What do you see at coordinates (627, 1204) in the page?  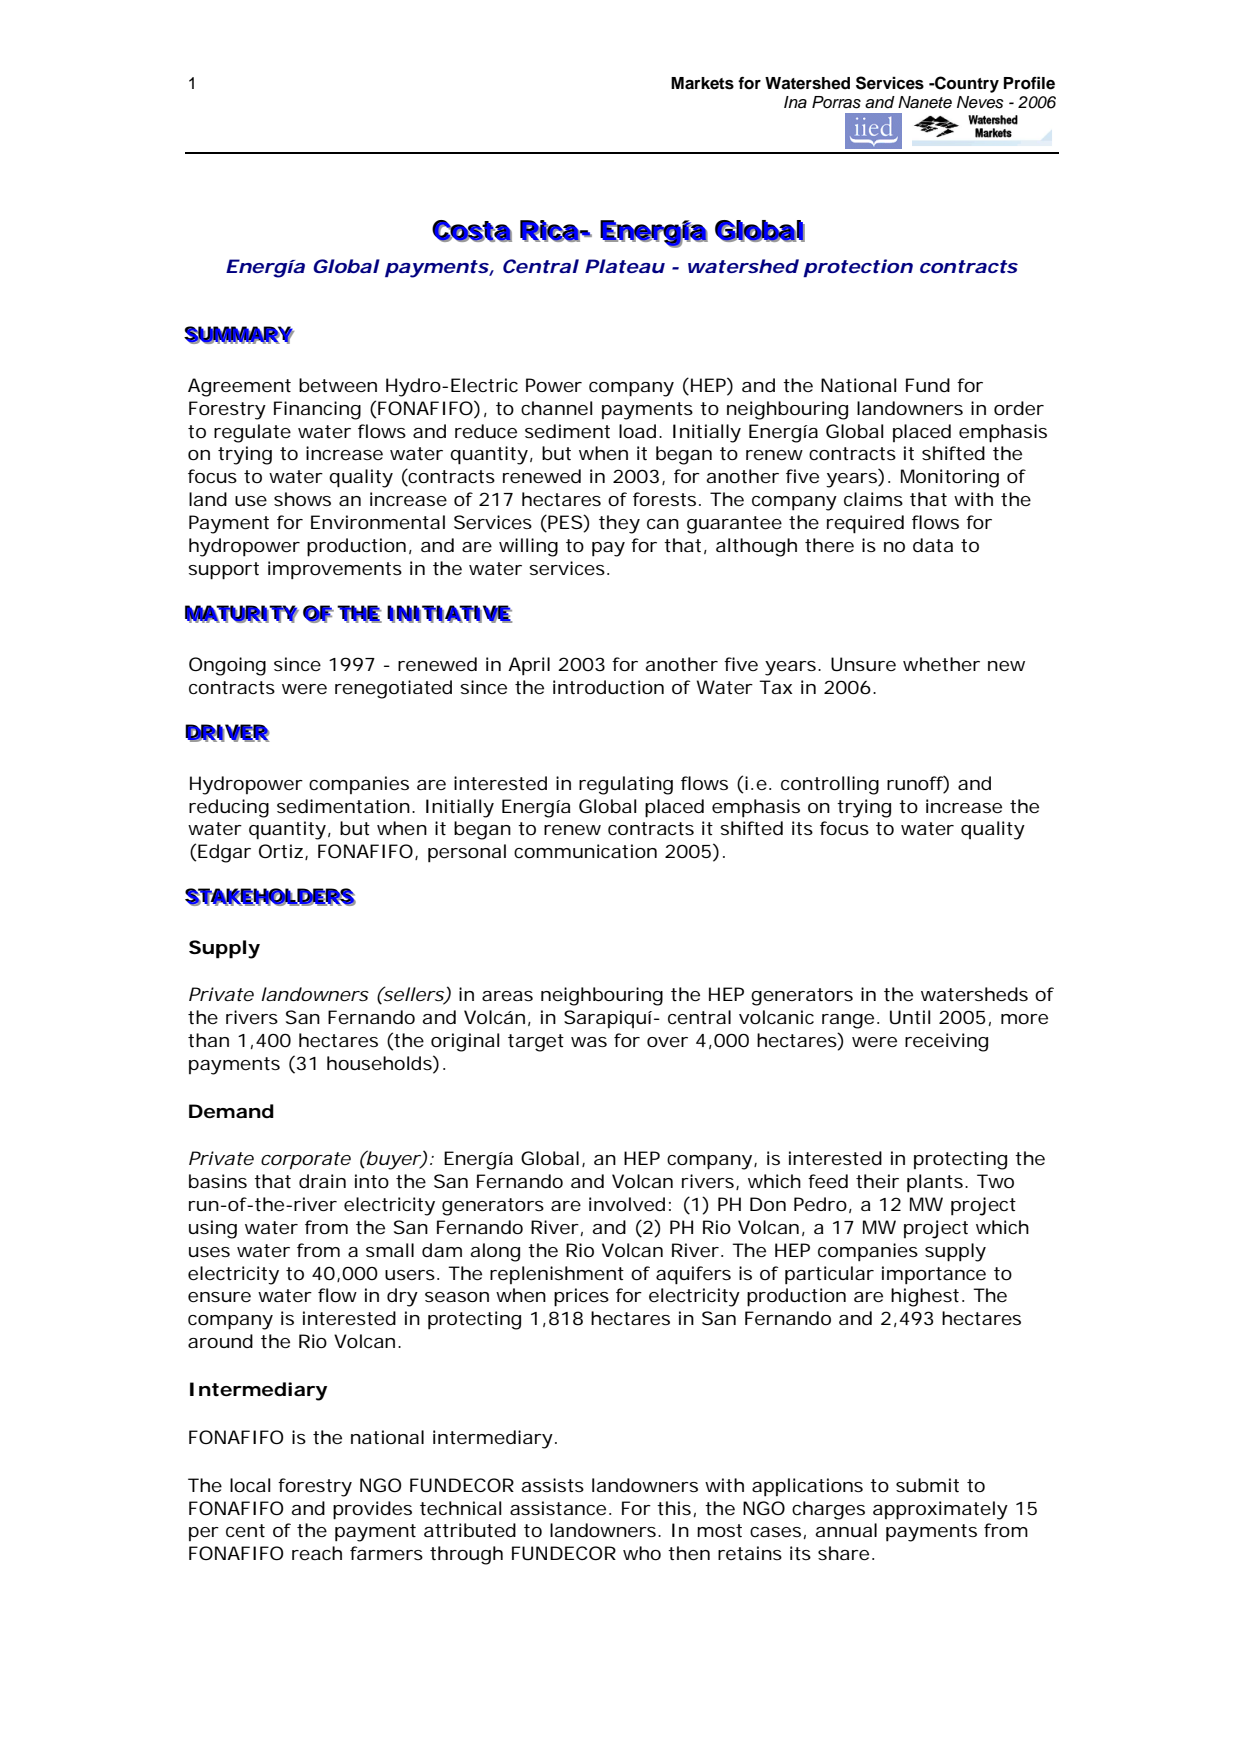 I see `involved` at bounding box center [627, 1204].
